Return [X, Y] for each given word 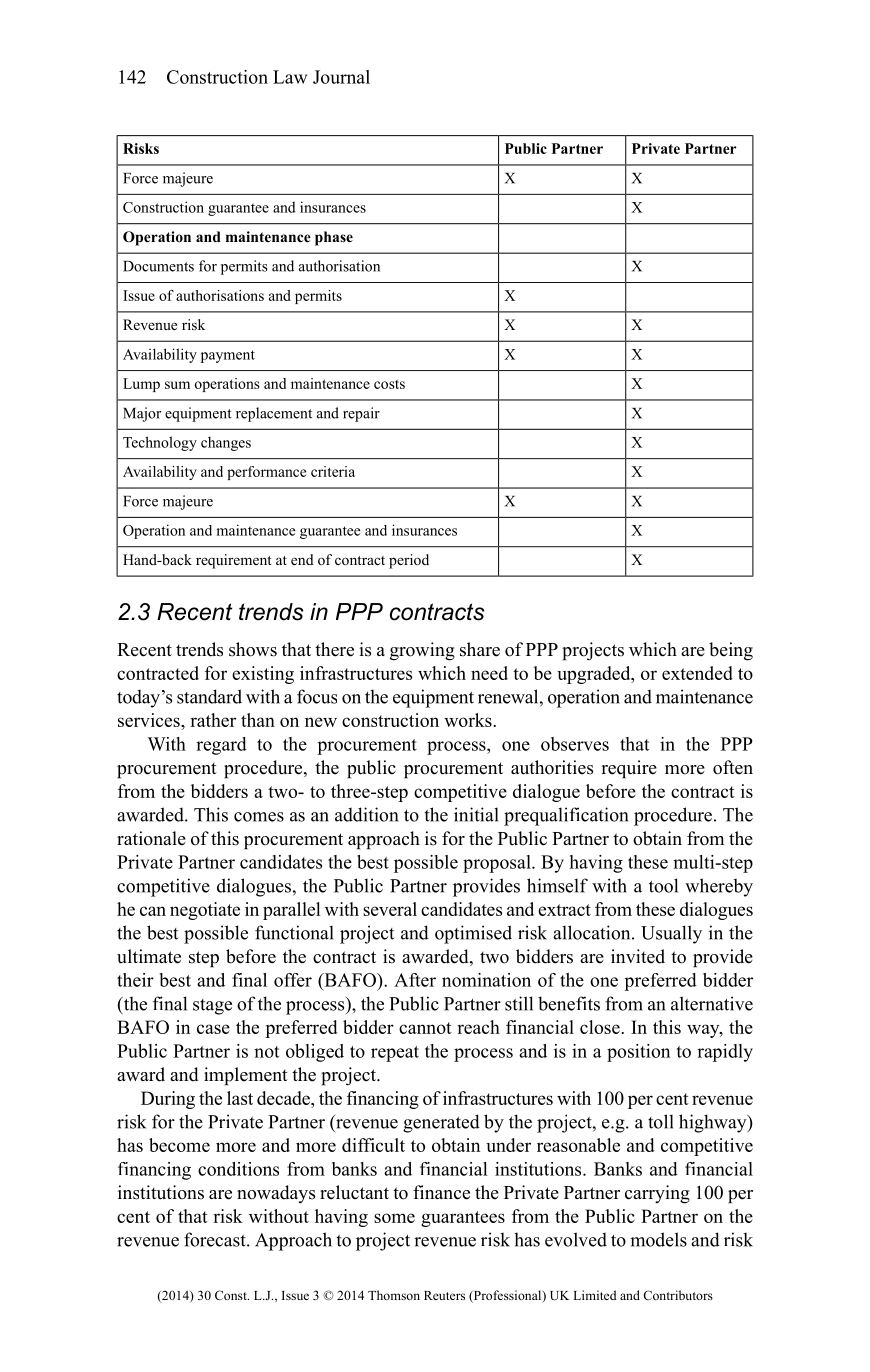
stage [212, 1007]
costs [389, 384]
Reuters [444, 1295]
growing [422, 651]
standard [209, 696]
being [731, 651]
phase [334, 238]
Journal [341, 77]
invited [638, 956]
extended [697, 673]
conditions [238, 1169]
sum [177, 385]
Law [290, 77]
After [415, 980]
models [658, 1239]
